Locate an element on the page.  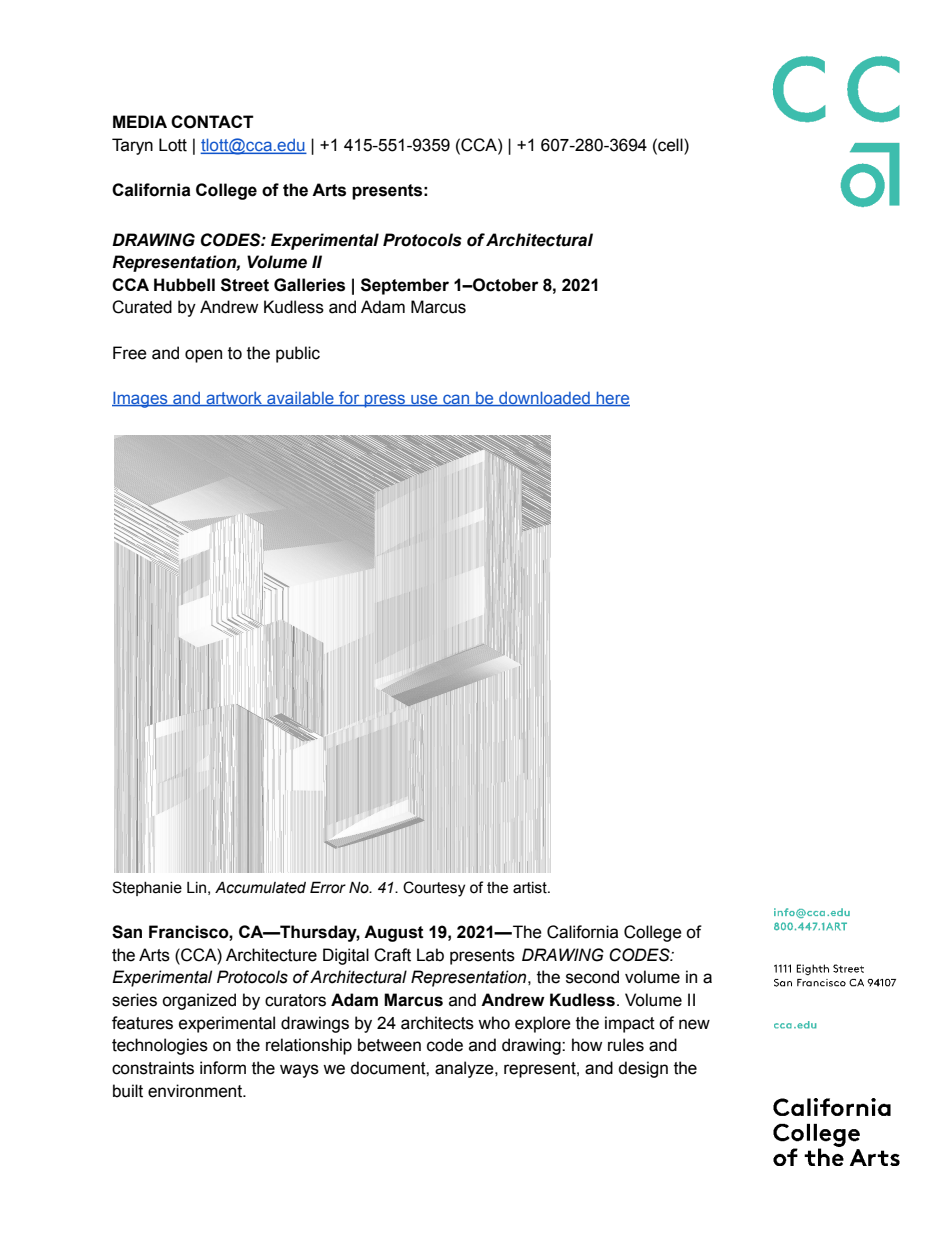
artwork is located at coordinates (234, 399).
